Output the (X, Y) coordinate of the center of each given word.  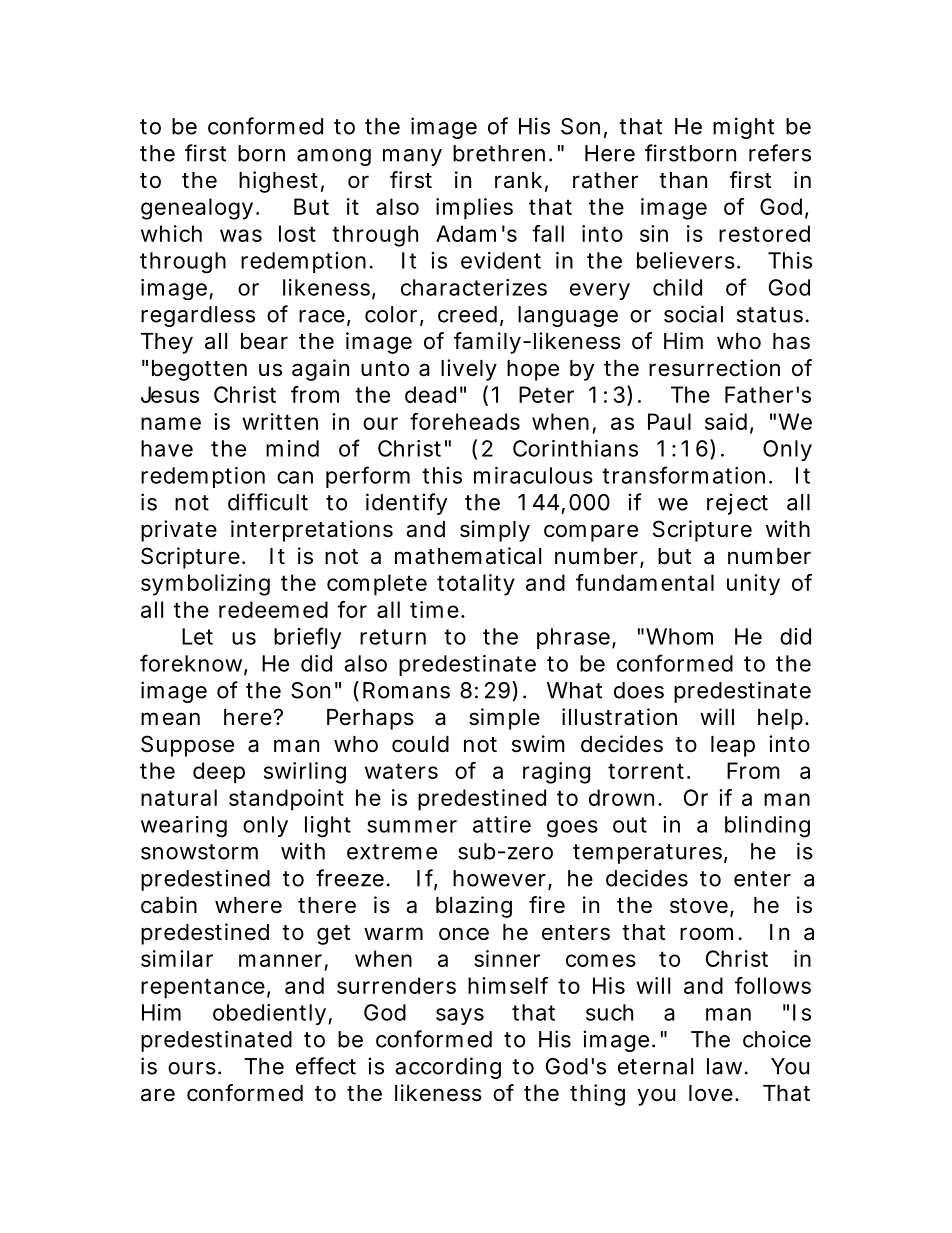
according (448, 1068)
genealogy (197, 209)
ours (193, 1068)
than (683, 180)
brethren (499, 153)
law (727, 1066)
